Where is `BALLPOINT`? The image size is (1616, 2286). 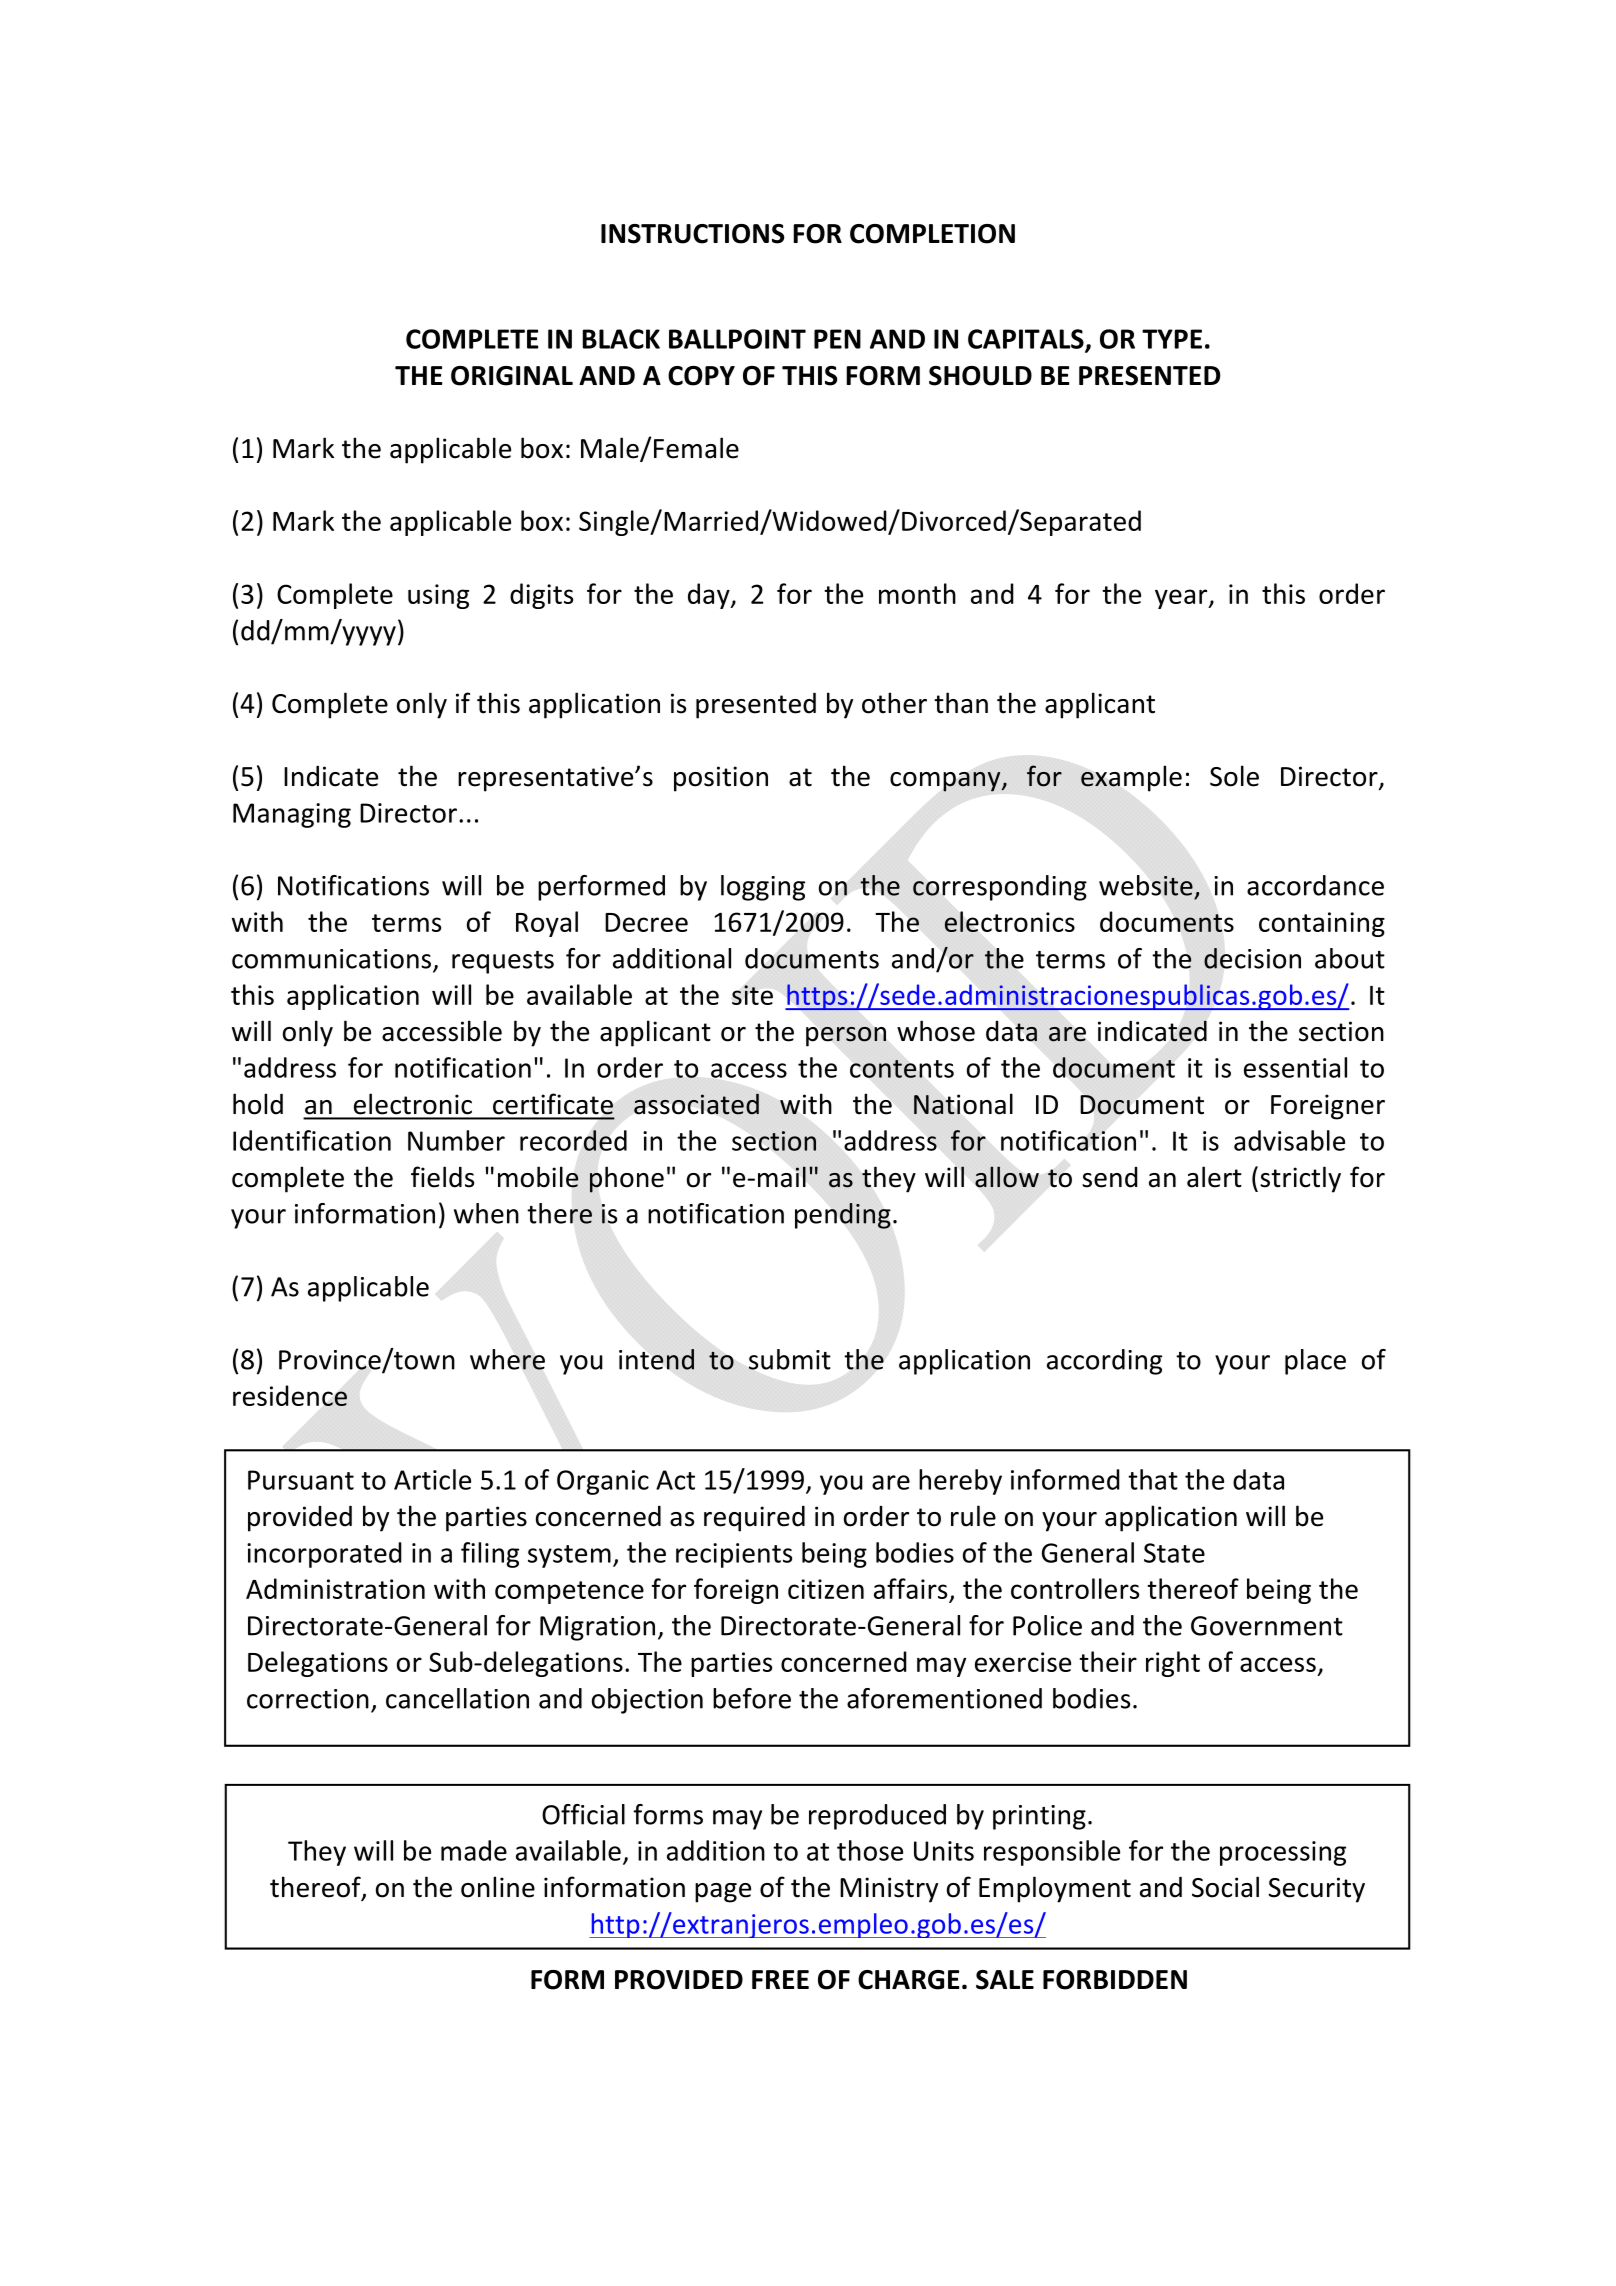
BALLPOINT is located at coordinates (737, 339).
